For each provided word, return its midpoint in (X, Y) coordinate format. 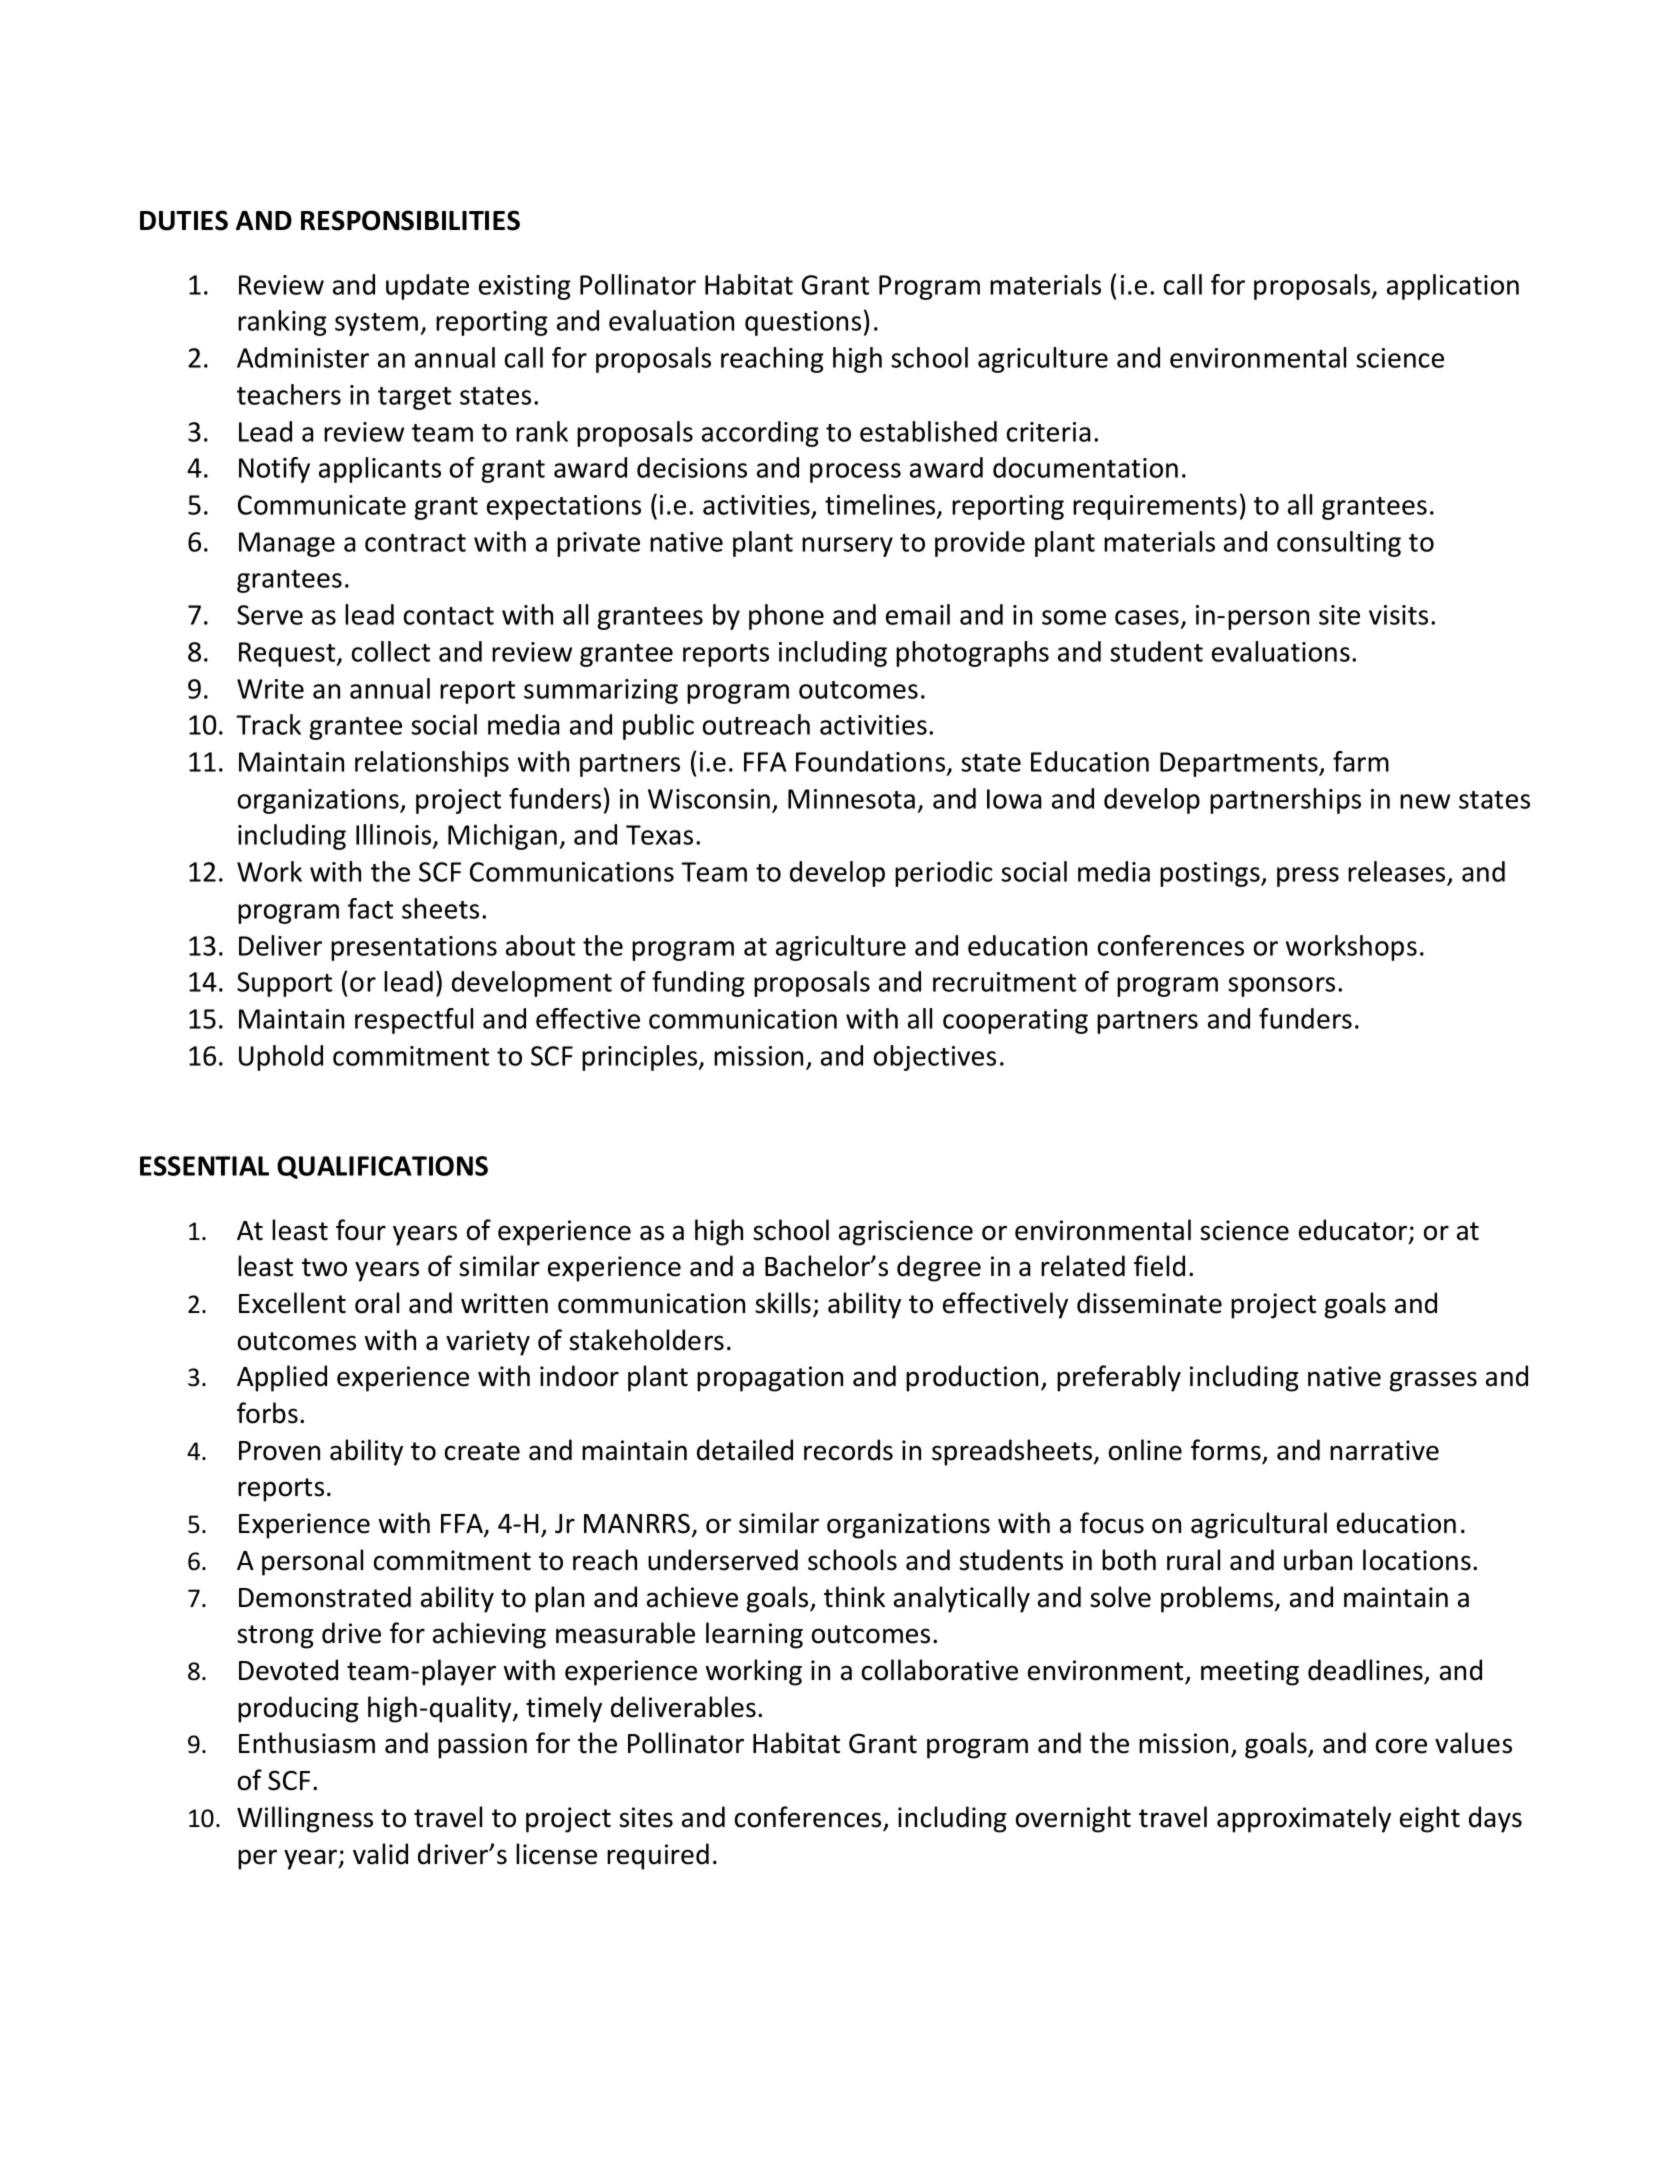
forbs (267, 1413)
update (427, 287)
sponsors (1281, 987)
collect (391, 651)
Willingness (305, 1819)
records (848, 1450)
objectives (935, 1058)
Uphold (281, 1058)
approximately (1304, 1819)
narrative (1384, 1450)
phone (786, 617)
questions (803, 323)
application (1453, 287)
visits (1398, 615)
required (658, 1856)
